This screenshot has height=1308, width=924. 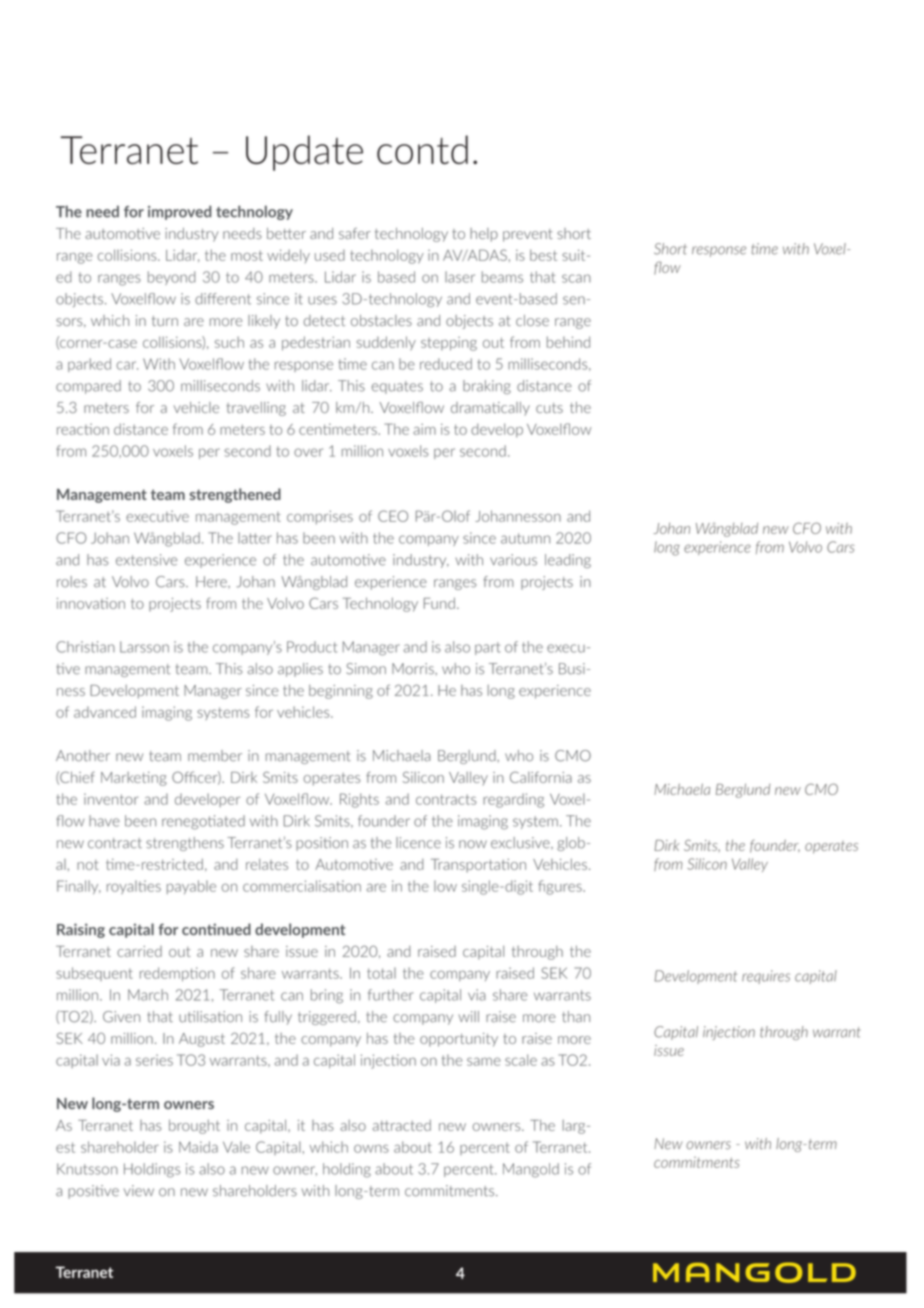 What do you see at coordinates (422, 149) in the screenshot?
I see `contd` at bounding box center [422, 149].
